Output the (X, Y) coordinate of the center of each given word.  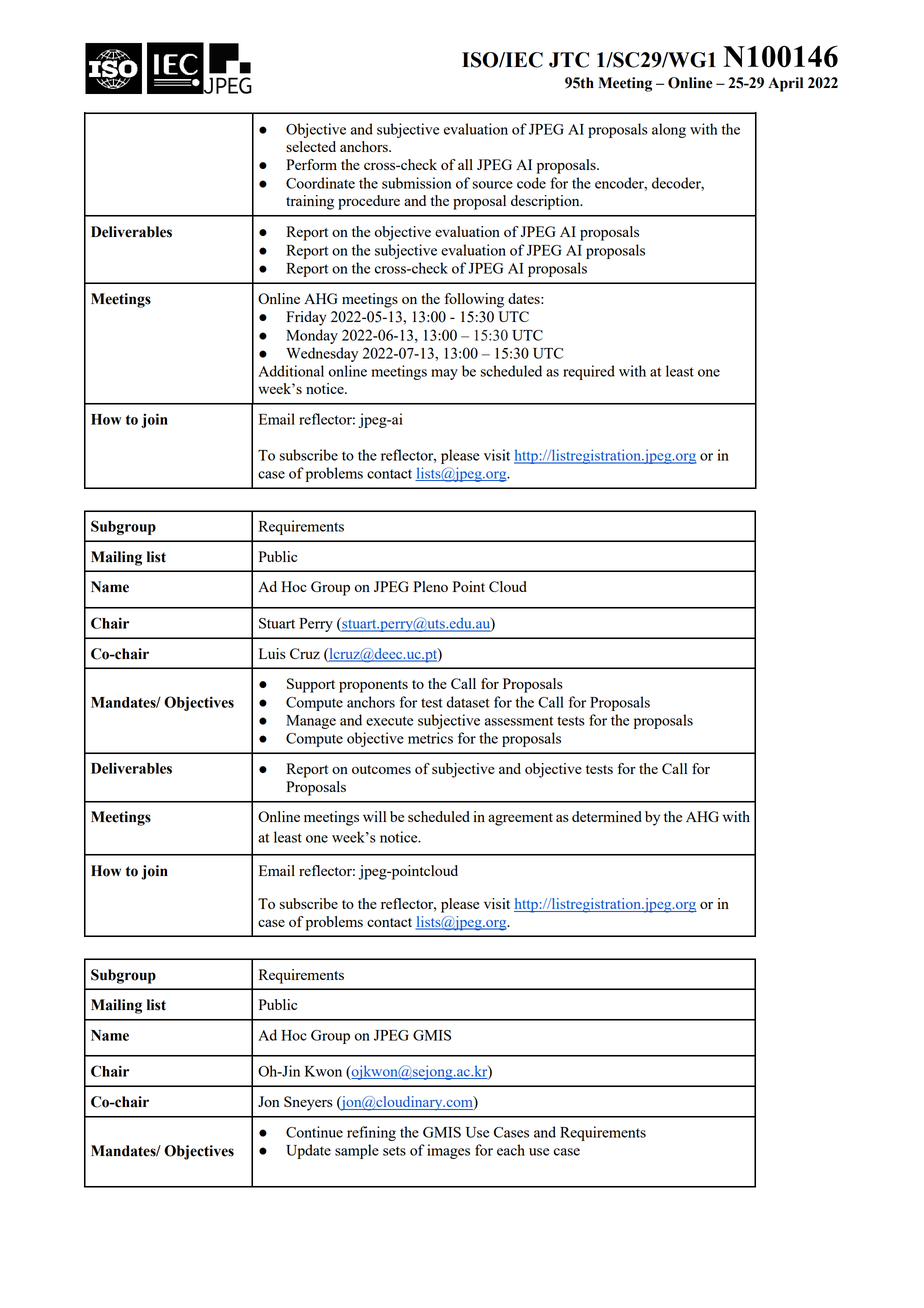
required (589, 372)
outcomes (381, 769)
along (669, 130)
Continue (314, 1132)
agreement (520, 819)
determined (607, 816)
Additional (291, 371)
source (493, 185)
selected (311, 146)
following (474, 300)
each (511, 1150)
